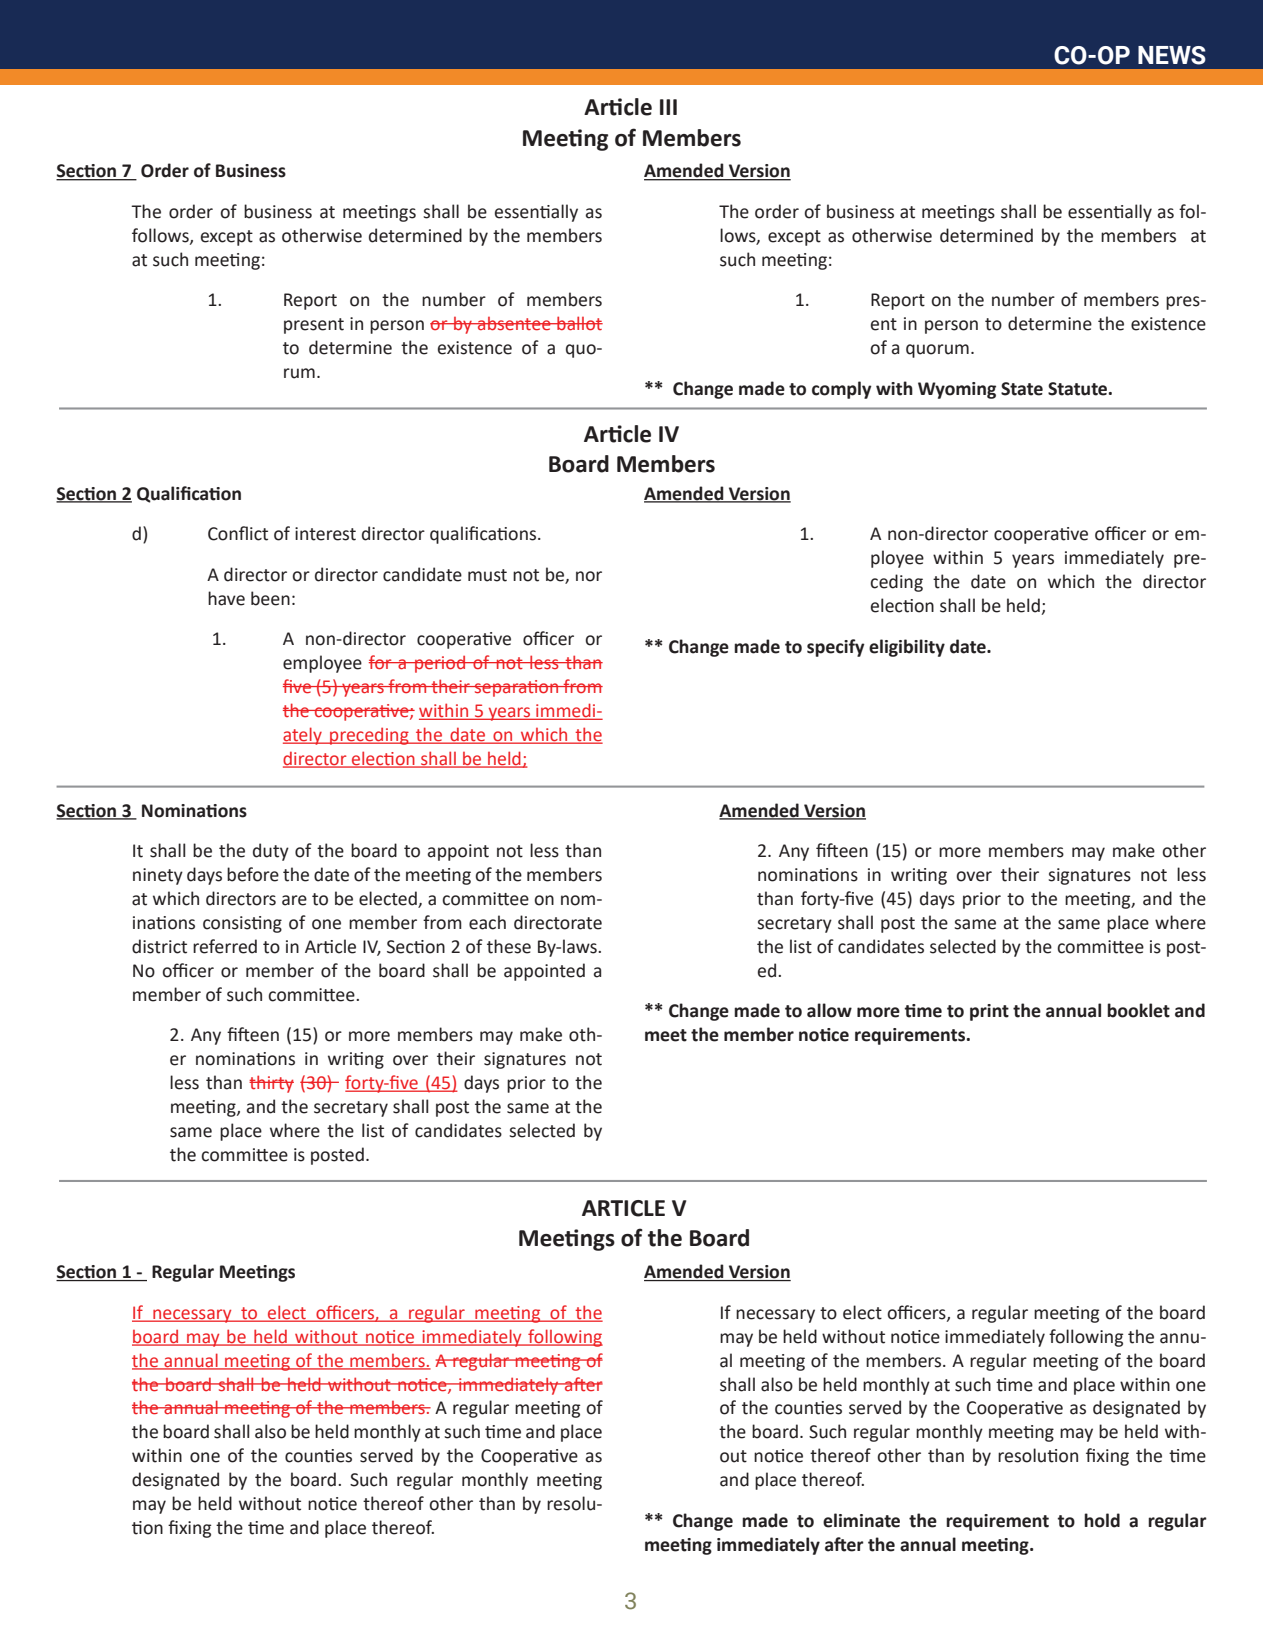  I want to click on ballot, so click(579, 323).
